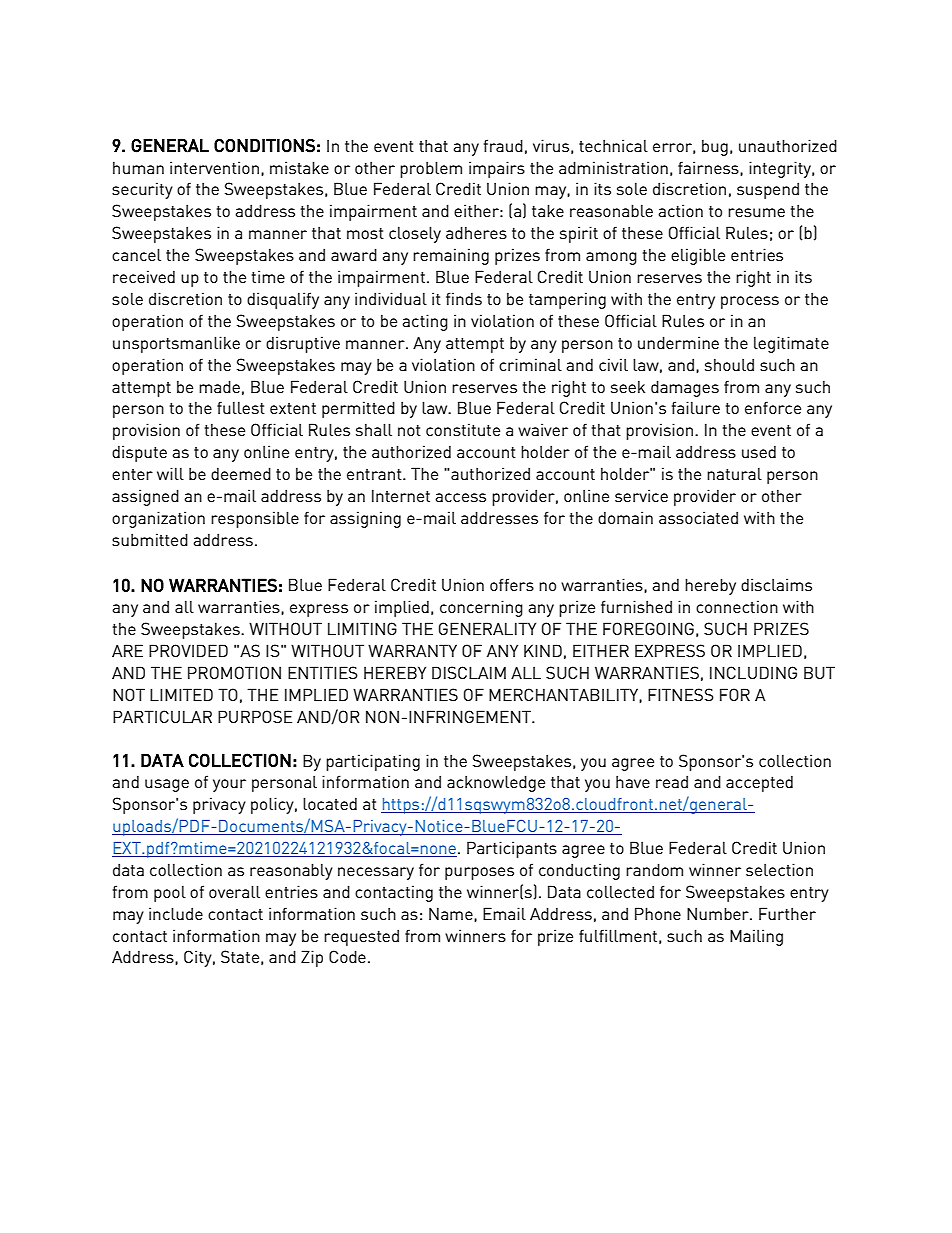 The height and width of the page is (1233, 952). Describe the element at coordinates (214, 167) in the page. I see `intervention` at that location.
